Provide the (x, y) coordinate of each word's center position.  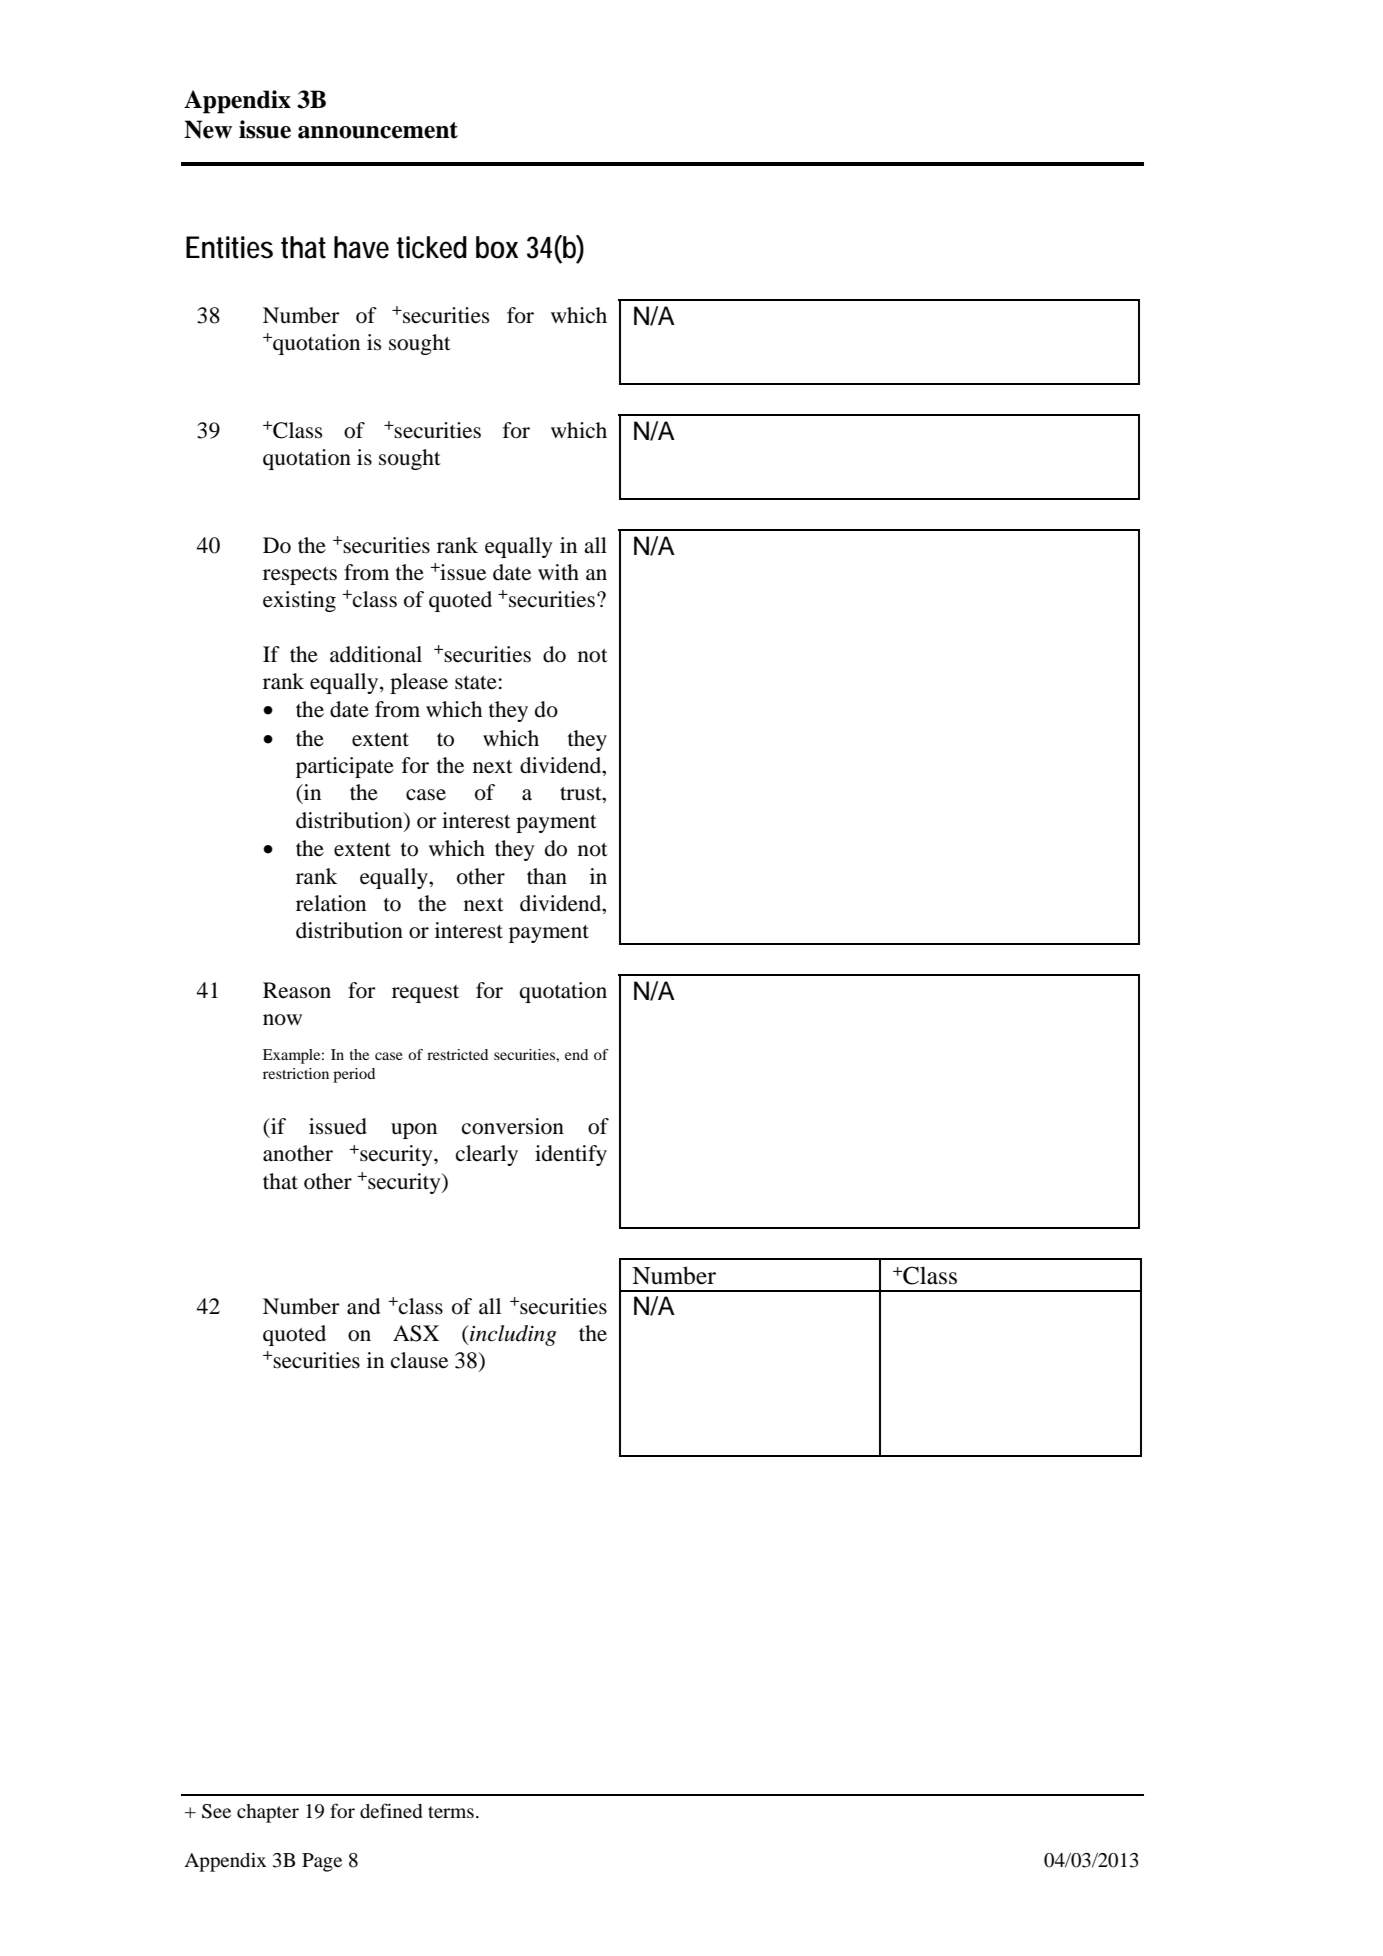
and (363, 1306)
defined (391, 1810)
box (497, 247)
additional (376, 654)
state (476, 683)
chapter (268, 1813)
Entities (229, 247)
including (512, 1335)
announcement (378, 130)
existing (299, 601)
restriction (296, 1073)
